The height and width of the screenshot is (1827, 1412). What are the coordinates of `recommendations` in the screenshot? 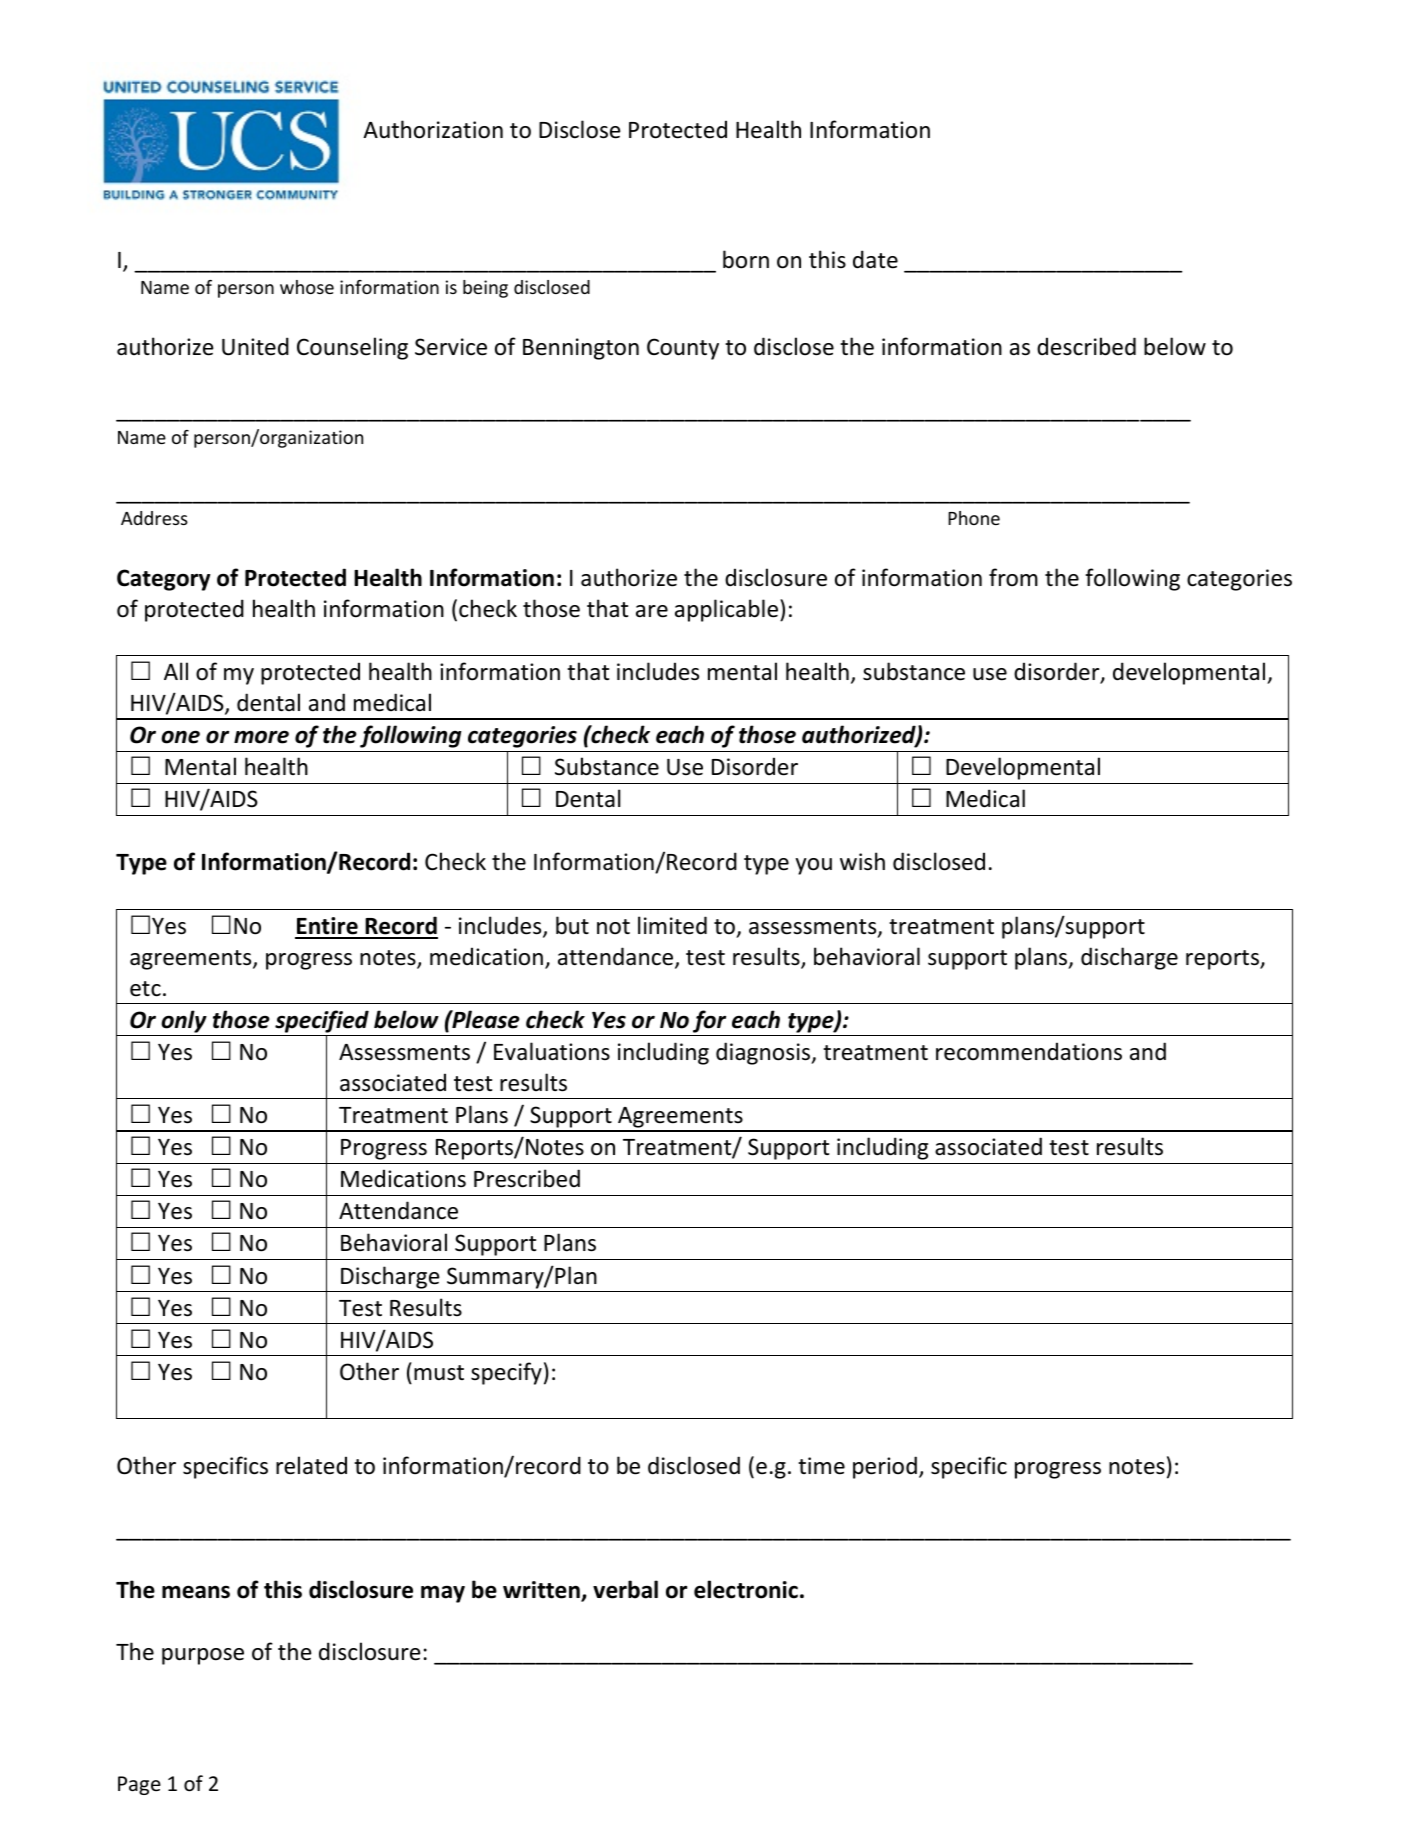 It's located at (1029, 1051).
